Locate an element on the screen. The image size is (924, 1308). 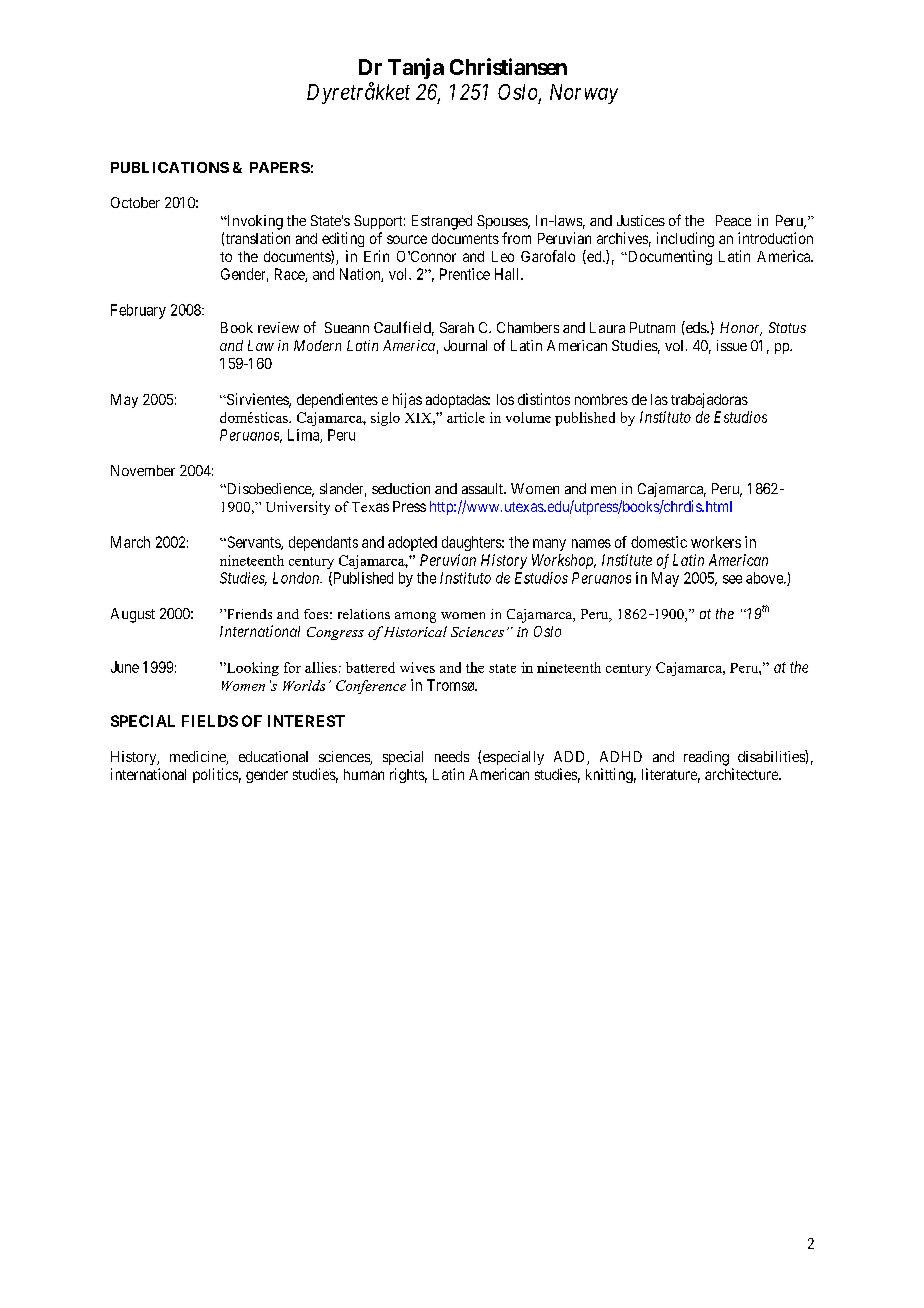
Honor is located at coordinates (741, 329).
